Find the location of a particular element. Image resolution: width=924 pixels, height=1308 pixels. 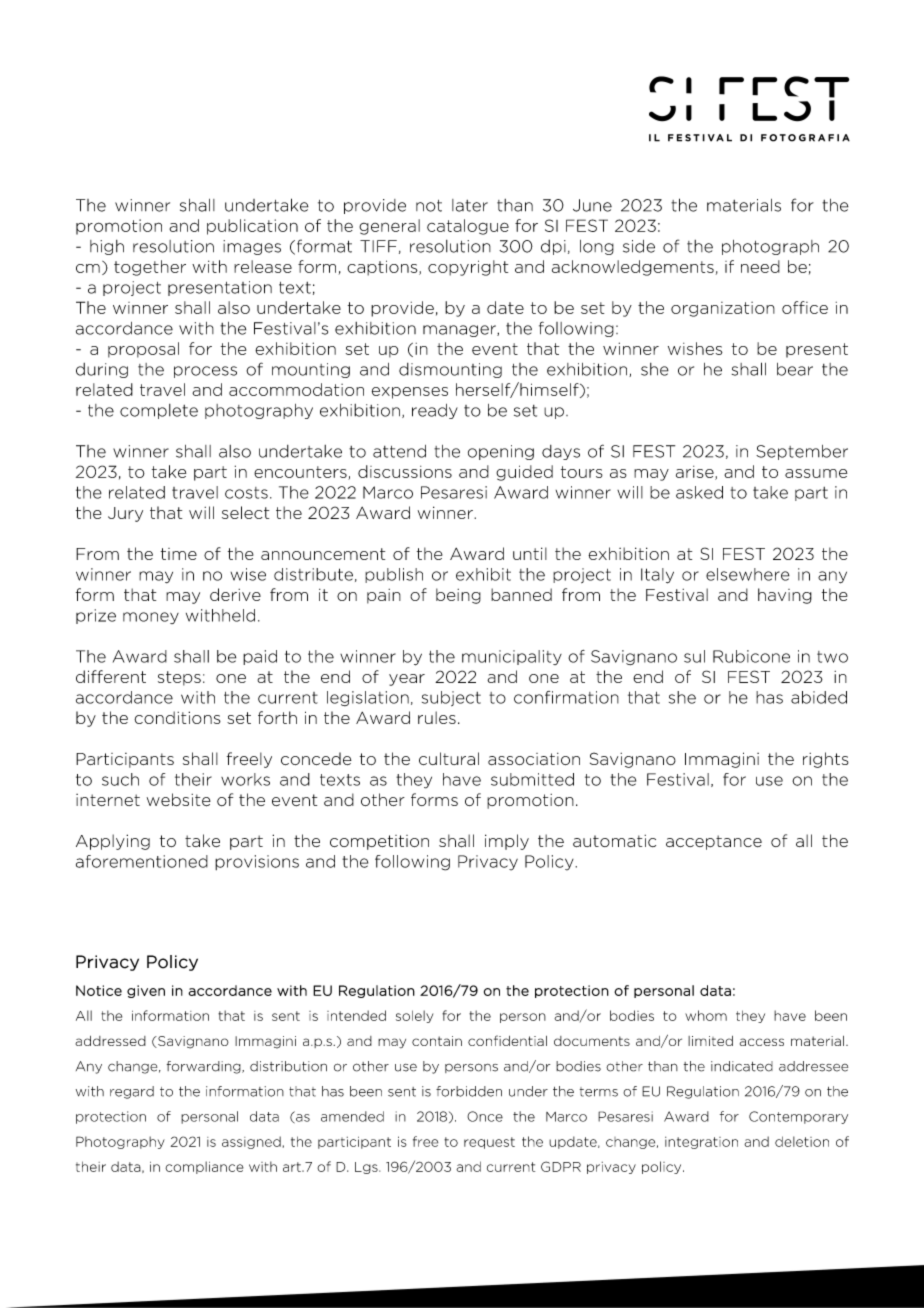

integration is located at coordinates (701, 1143).
